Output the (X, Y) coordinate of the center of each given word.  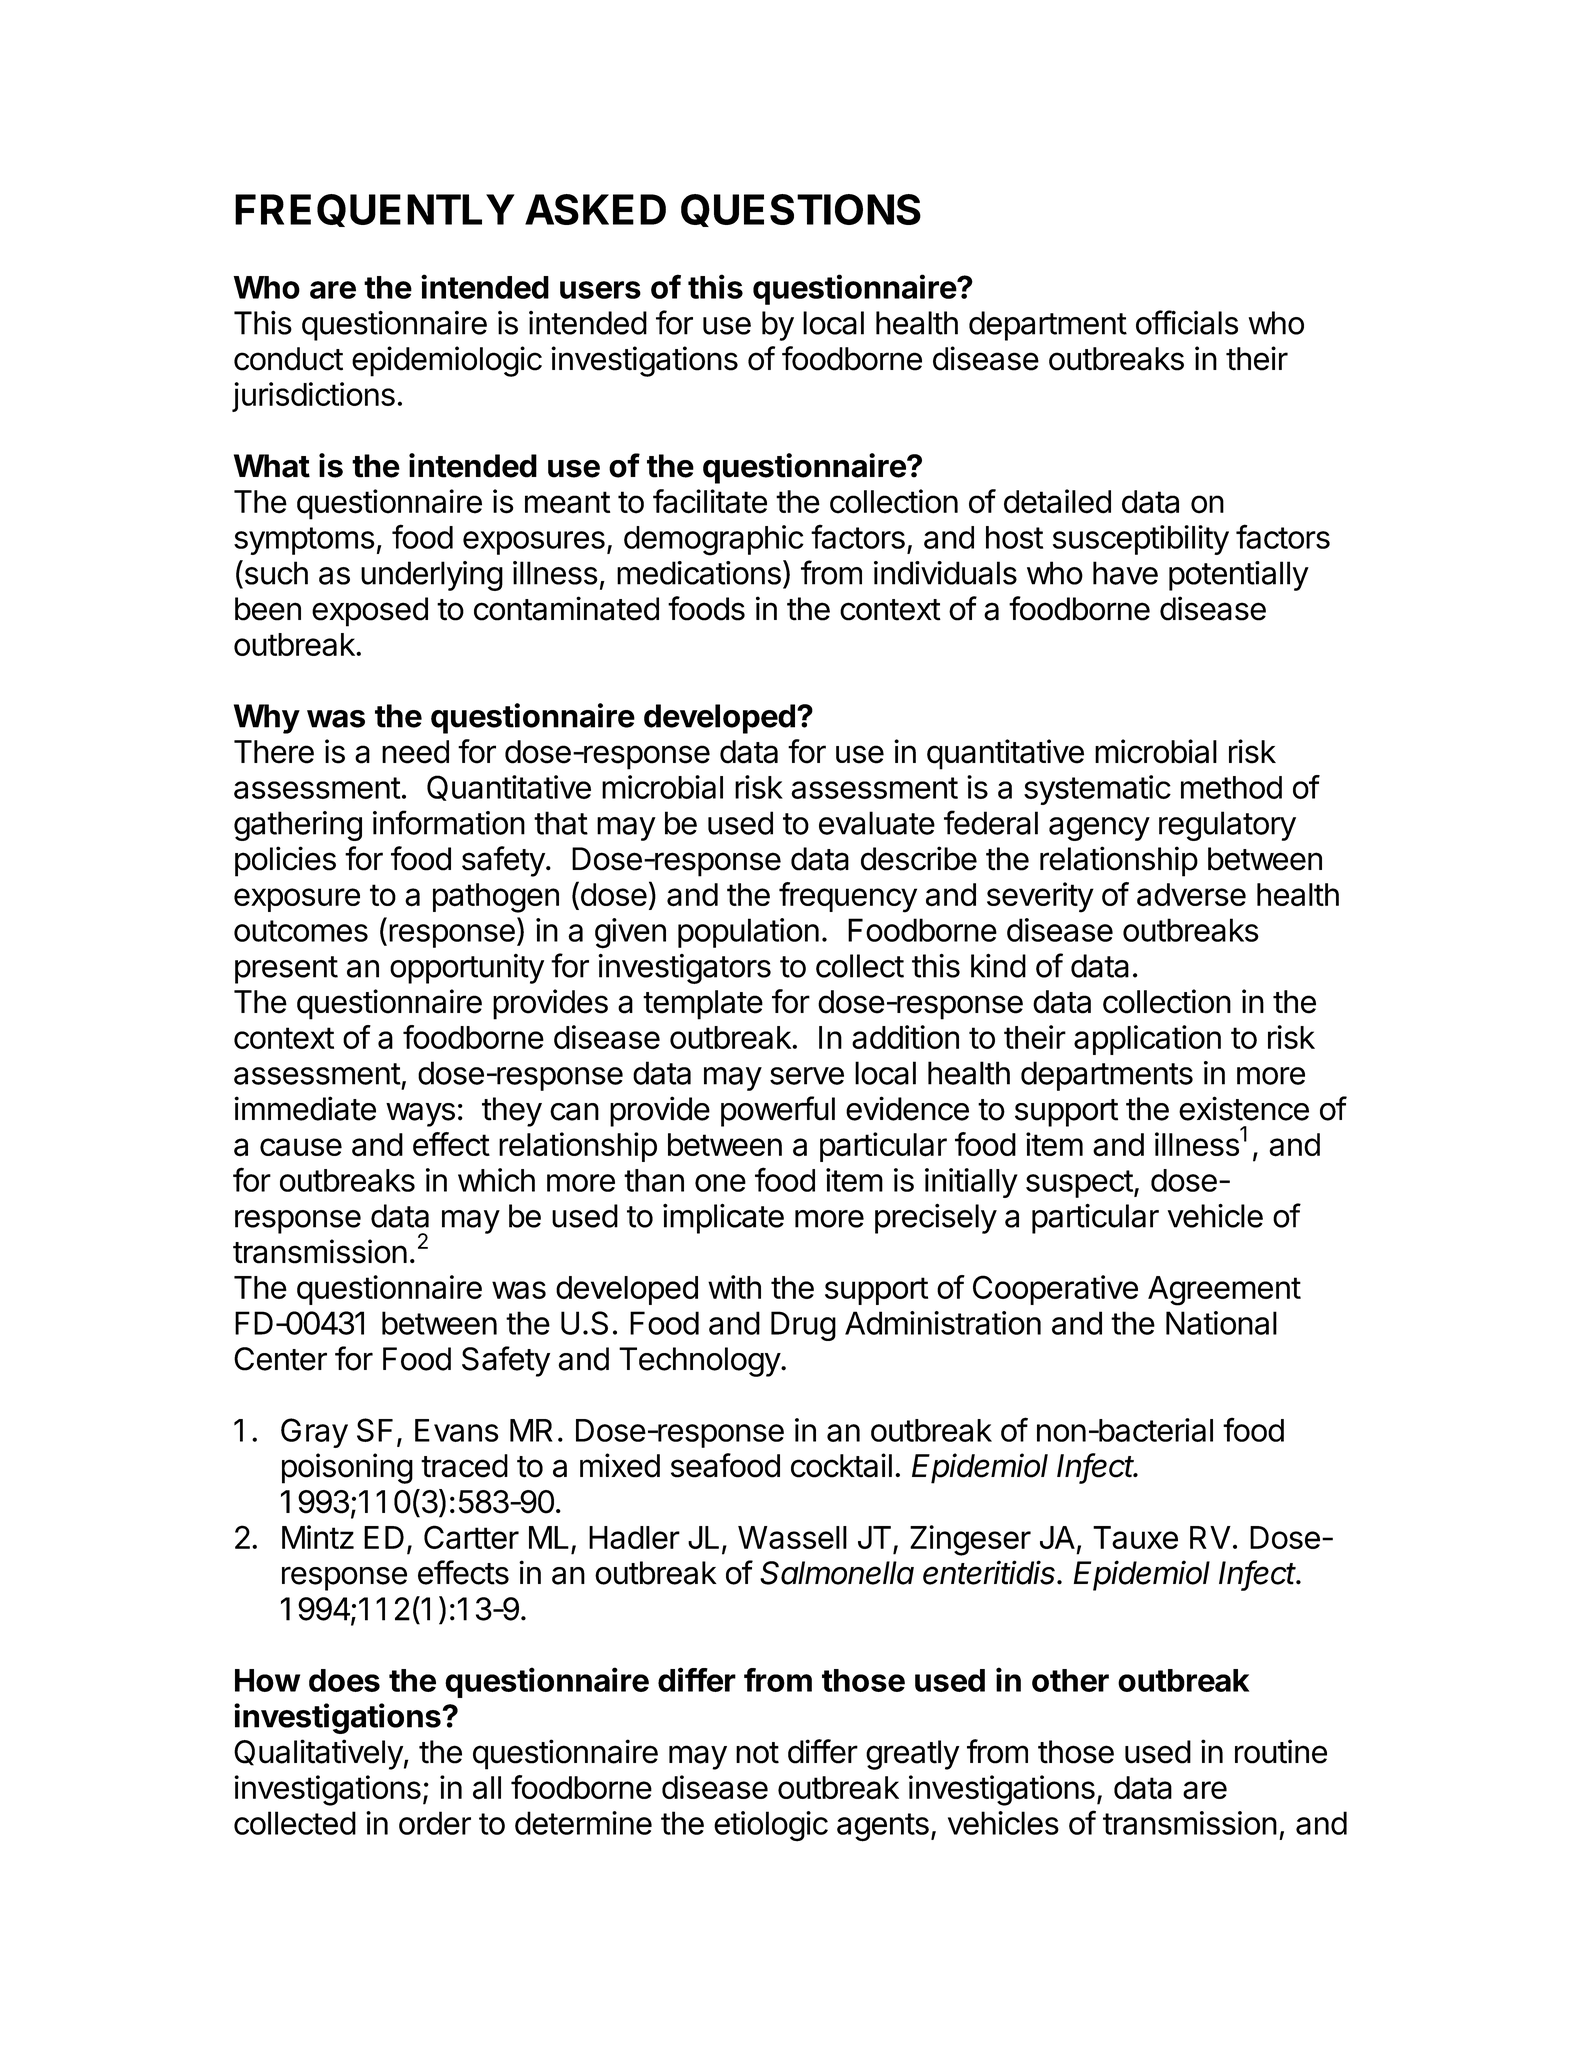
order (435, 1823)
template (703, 1005)
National (1221, 1323)
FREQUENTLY (375, 210)
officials (1187, 322)
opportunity (467, 969)
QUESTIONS (801, 210)
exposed (370, 612)
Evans (457, 1430)
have (1125, 573)
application (1147, 1040)
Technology (700, 1362)
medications (699, 573)
